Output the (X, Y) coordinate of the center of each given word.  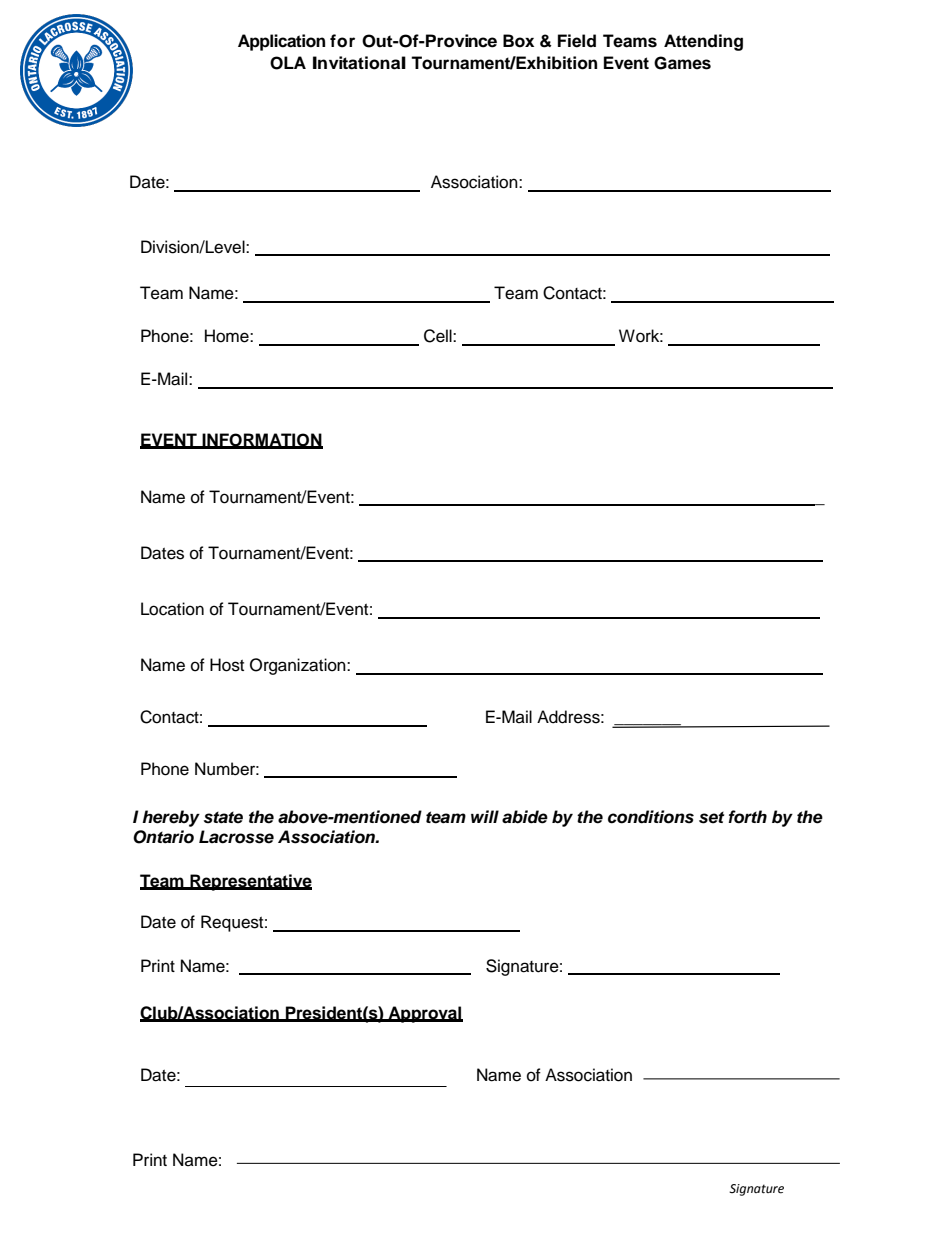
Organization (299, 666)
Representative (250, 882)
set (711, 818)
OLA (288, 63)
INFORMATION (261, 440)
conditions (651, 817)
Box (518, 41)
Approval (425, 1014)
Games (682, 63)
